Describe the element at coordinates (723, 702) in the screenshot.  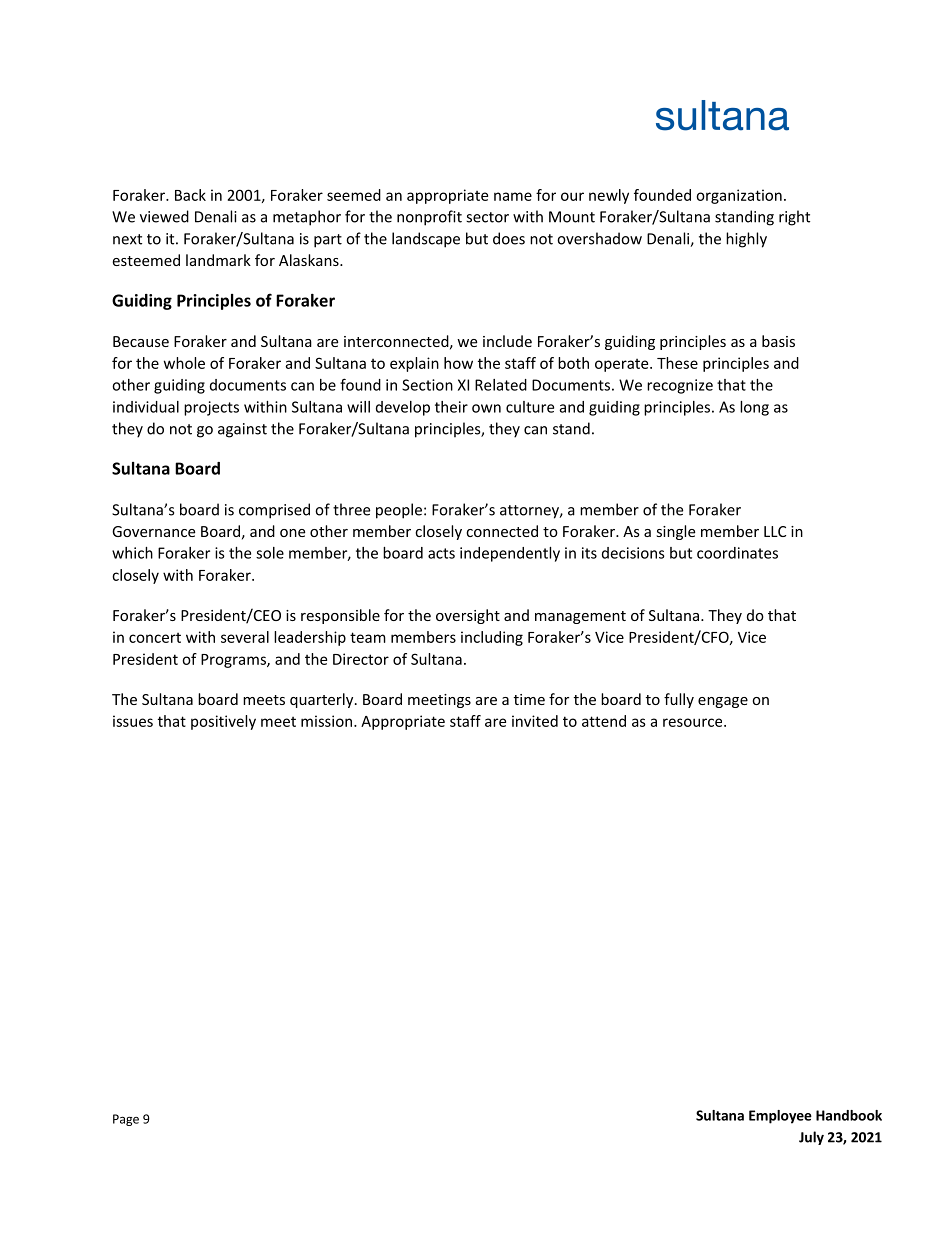
I see `engage` at that location.
